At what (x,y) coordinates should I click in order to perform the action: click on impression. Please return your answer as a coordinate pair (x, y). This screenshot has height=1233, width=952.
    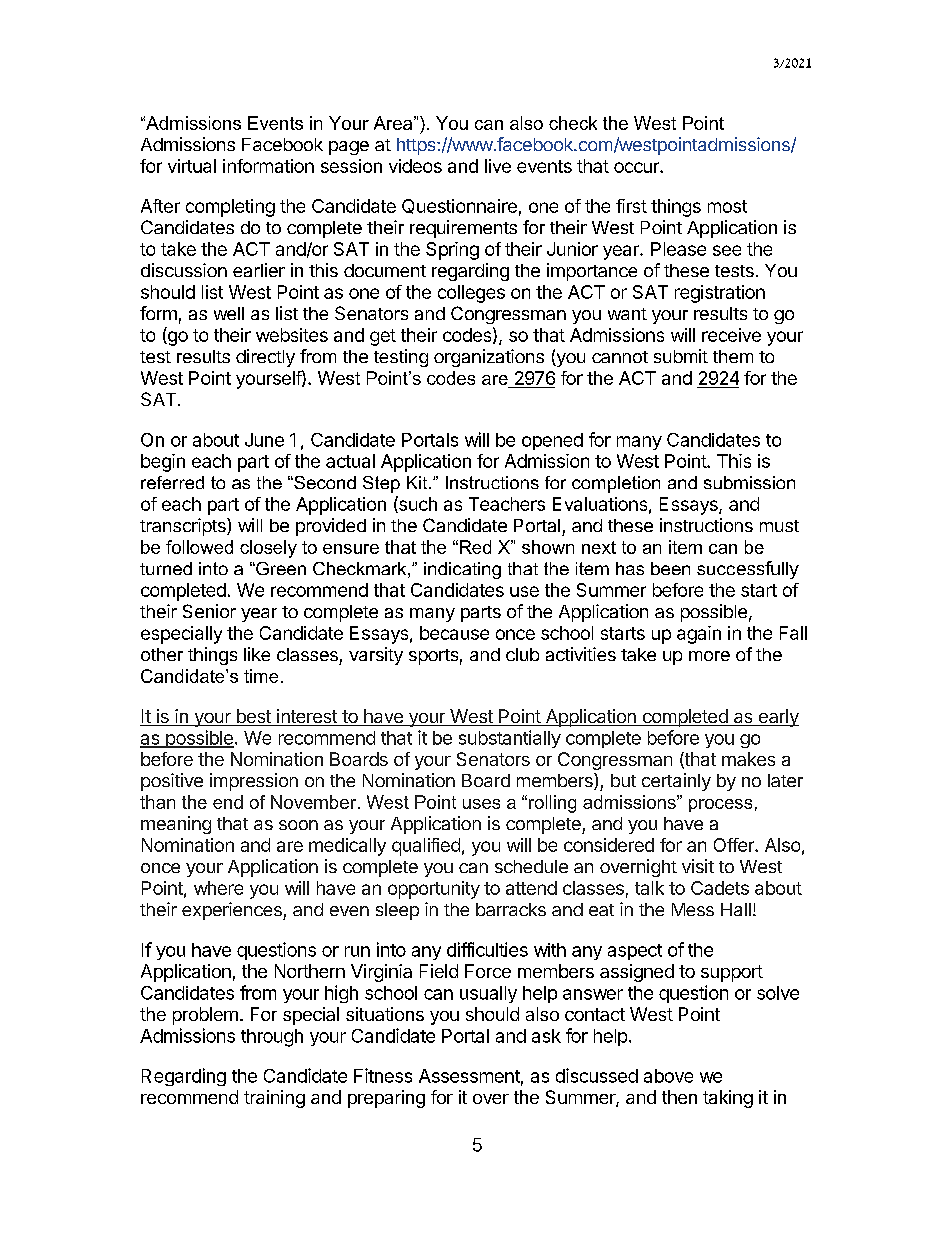
    Looking at the image, I should click on (254, 782).
